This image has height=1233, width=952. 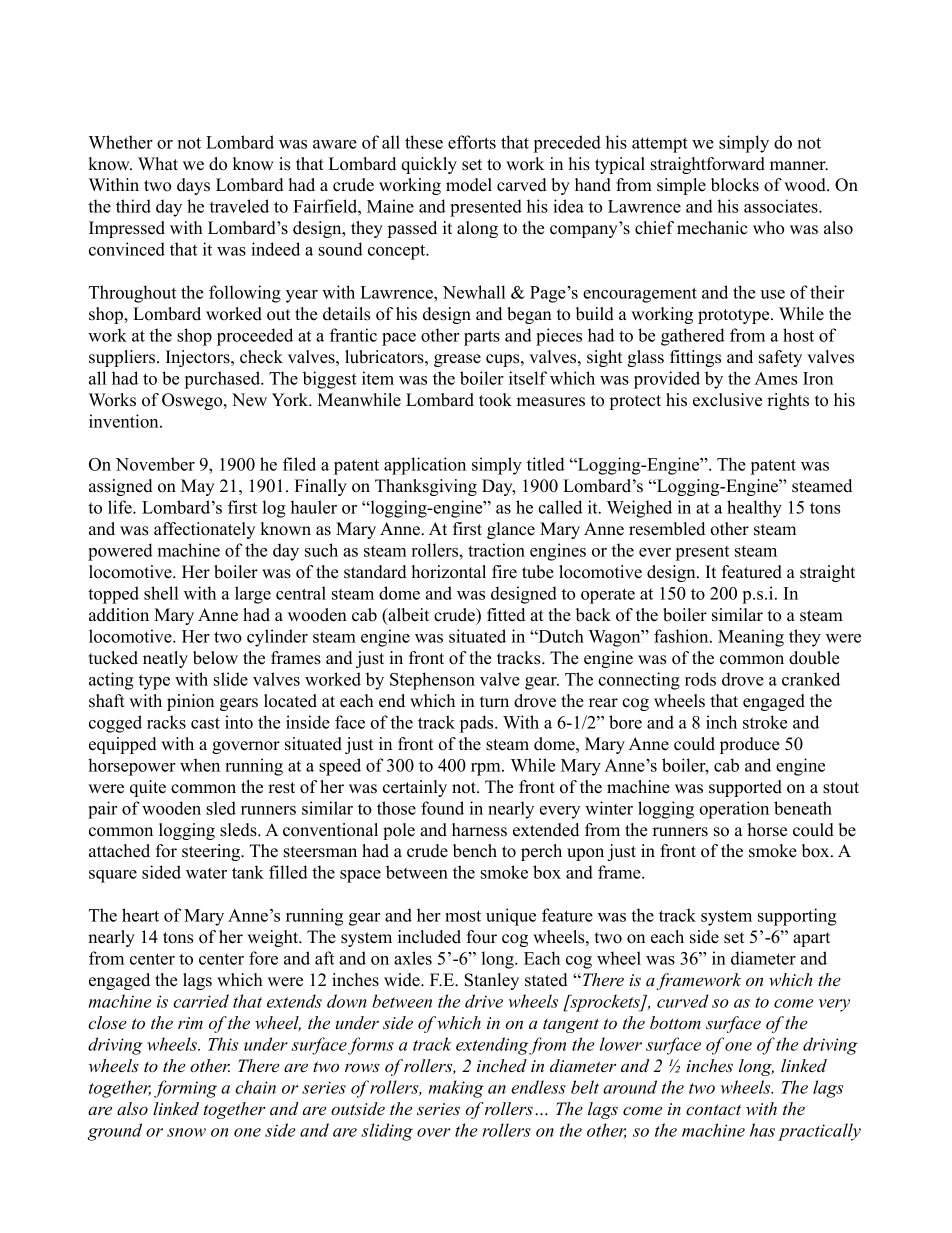 What do you see at coordinates (193, 186) in the image?
I see `days` at bounding box center [193, 186].
